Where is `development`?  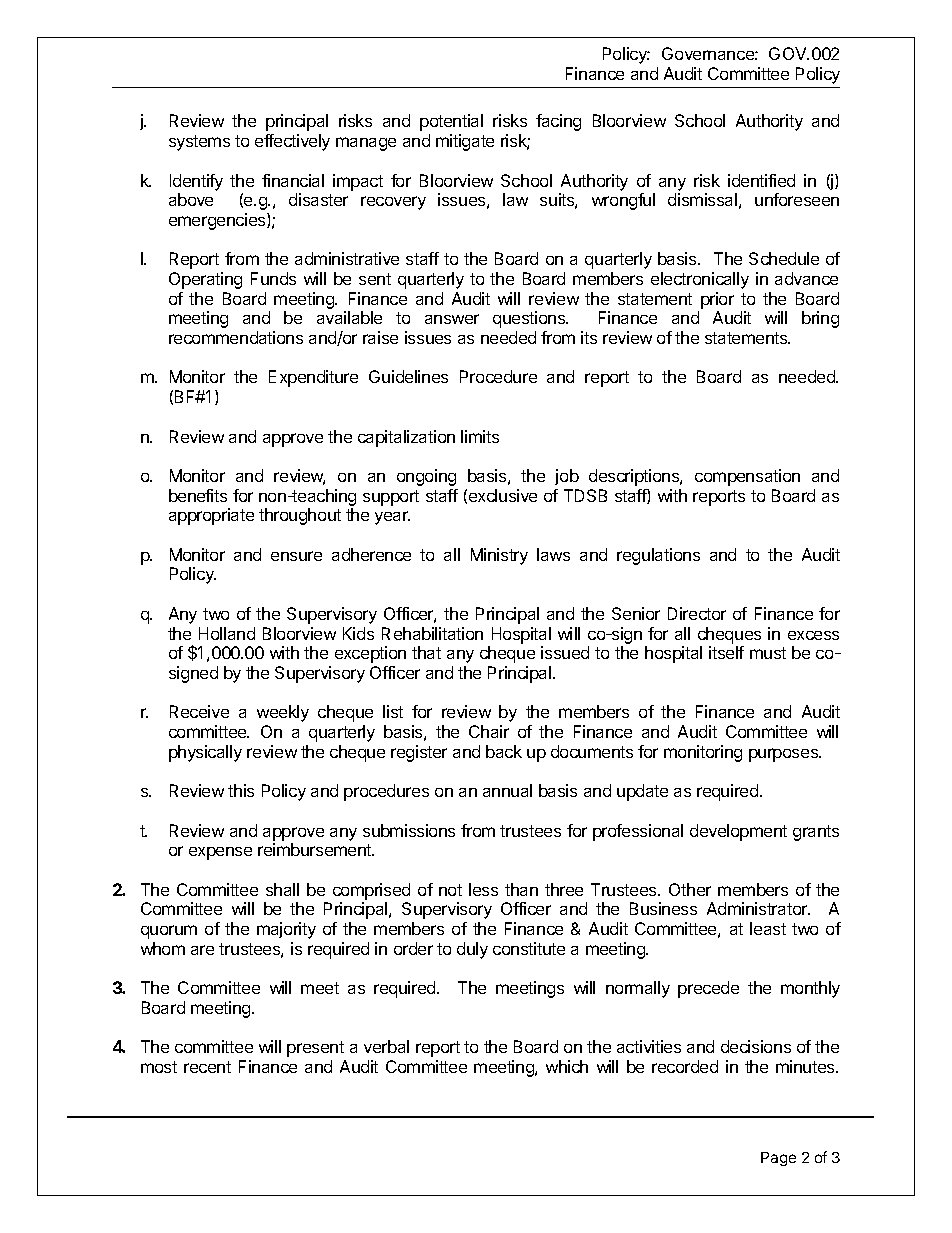 development is located at coordinates (738, 832).
